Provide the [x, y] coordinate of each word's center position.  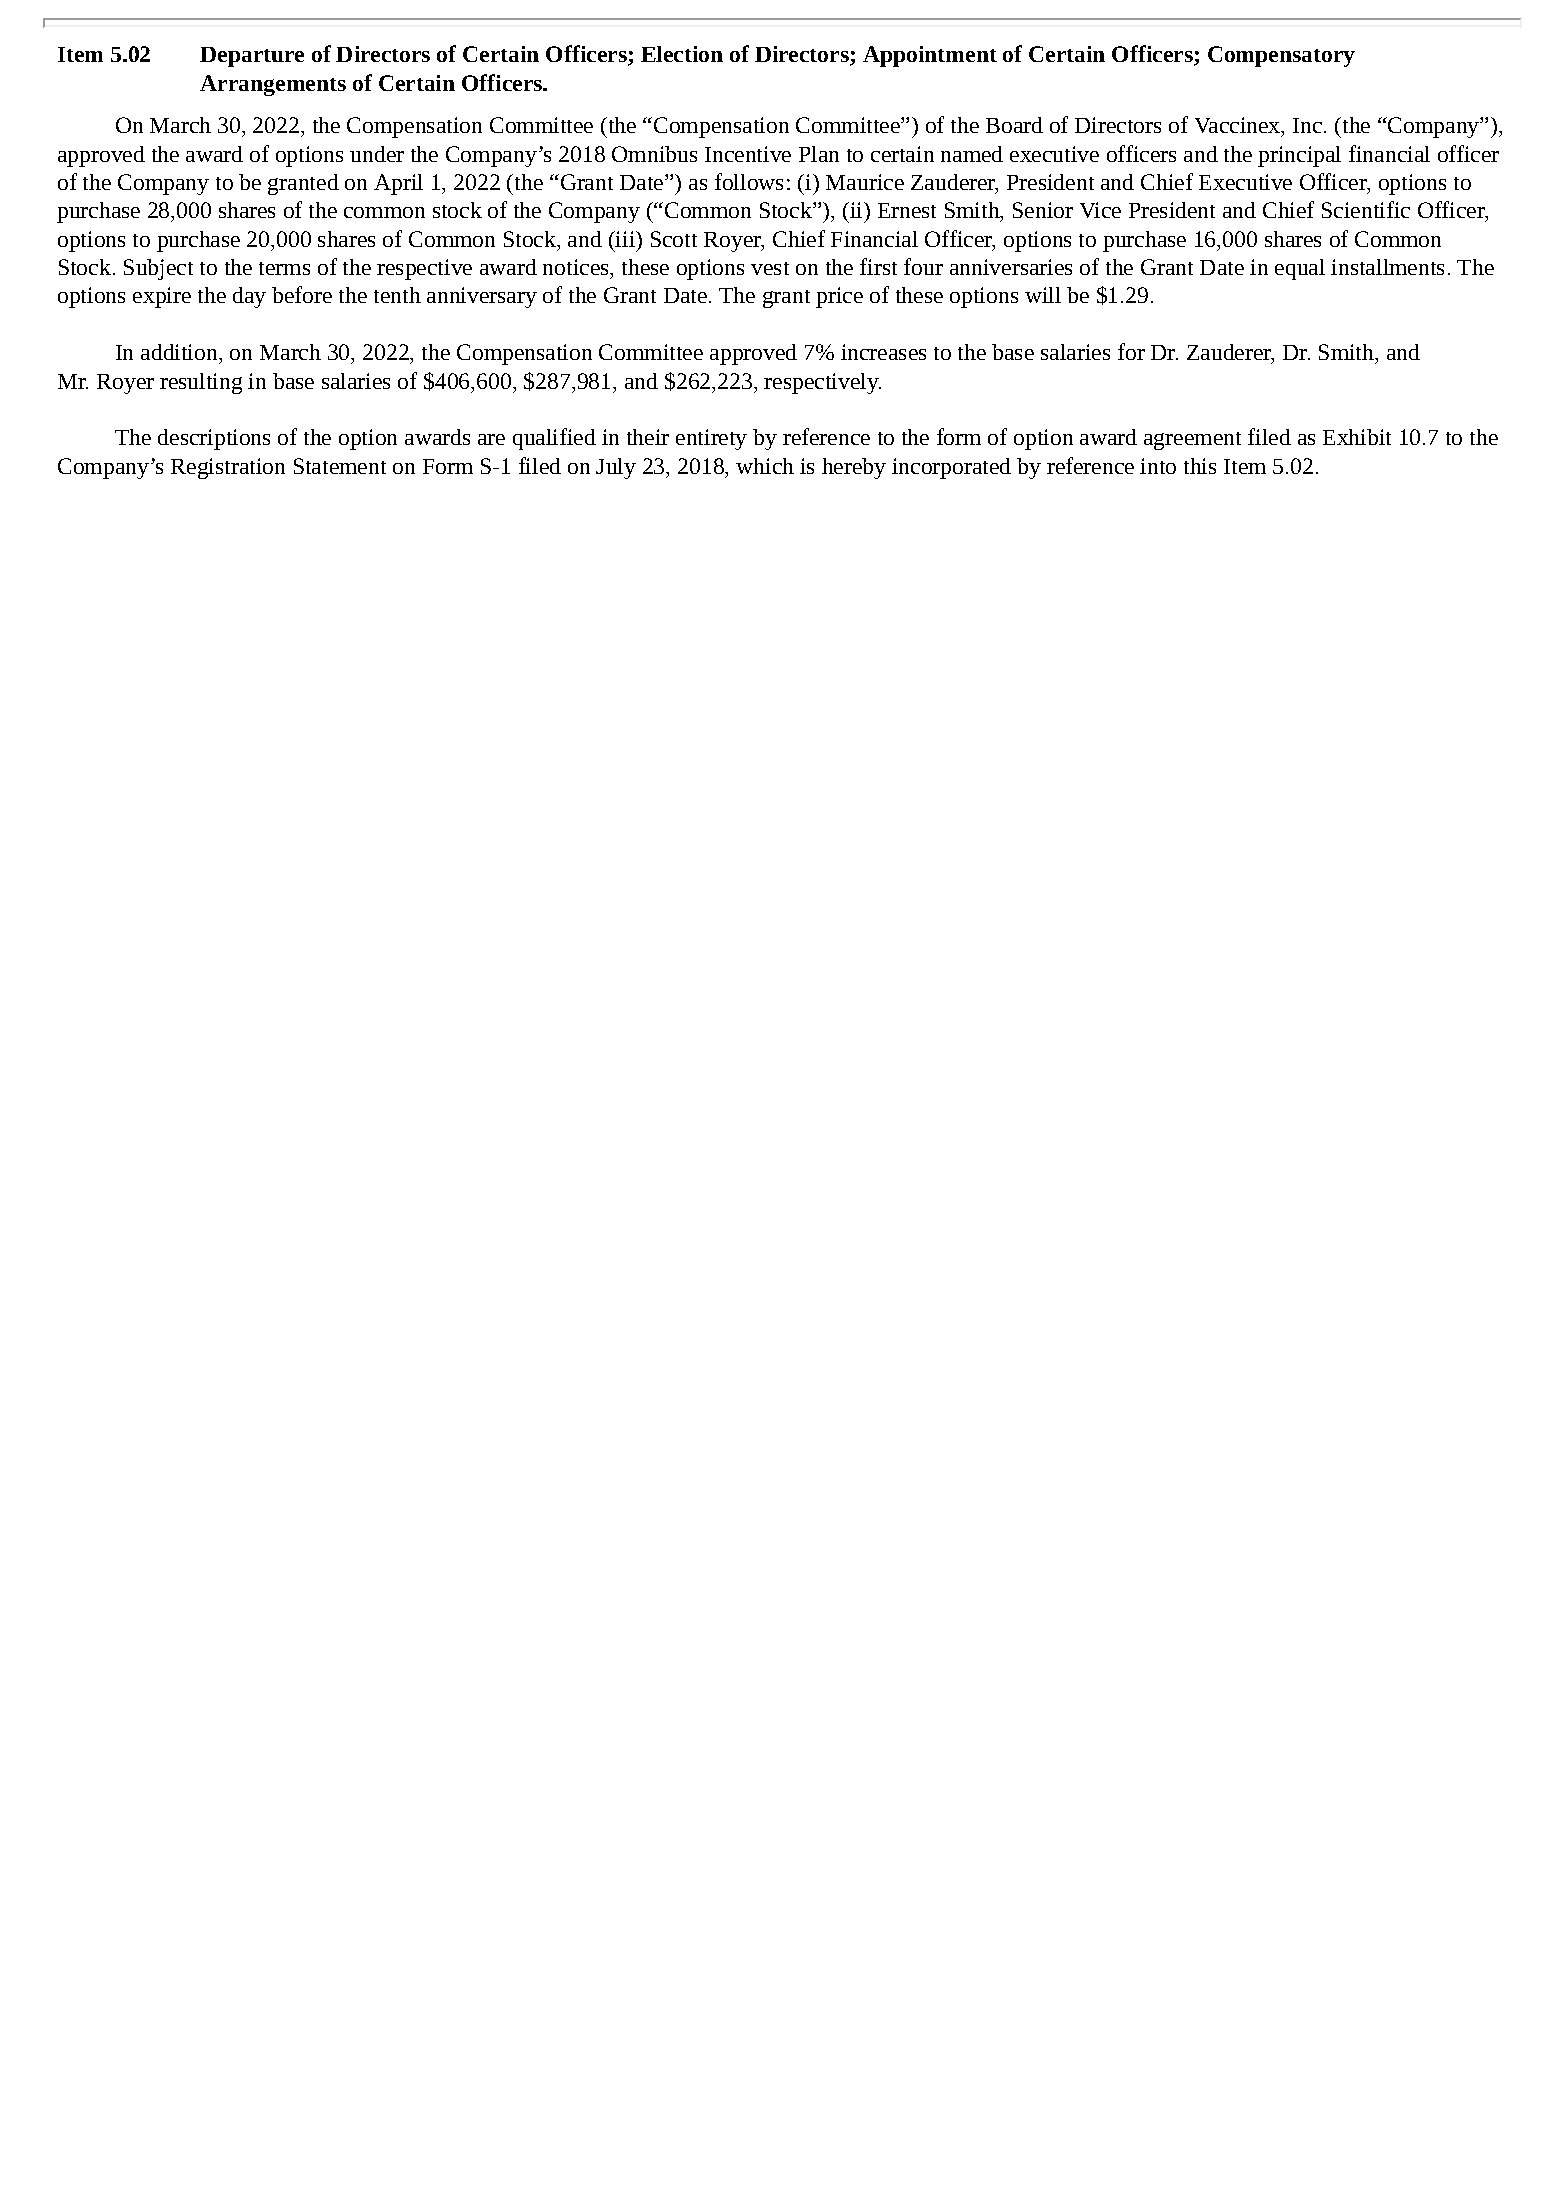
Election [682, 54]
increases [883, 352]
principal [1299, 156]
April [398, 184]
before [302, 294]
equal [1300, 269]
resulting [201, 383]
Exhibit [1357, 437]
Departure [252, 57]
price [839, 297]
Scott [674, 239]
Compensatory [1281, 56]
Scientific [1366, 209]
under [377, 154]
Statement [340, 466]
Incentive [748, 154]
